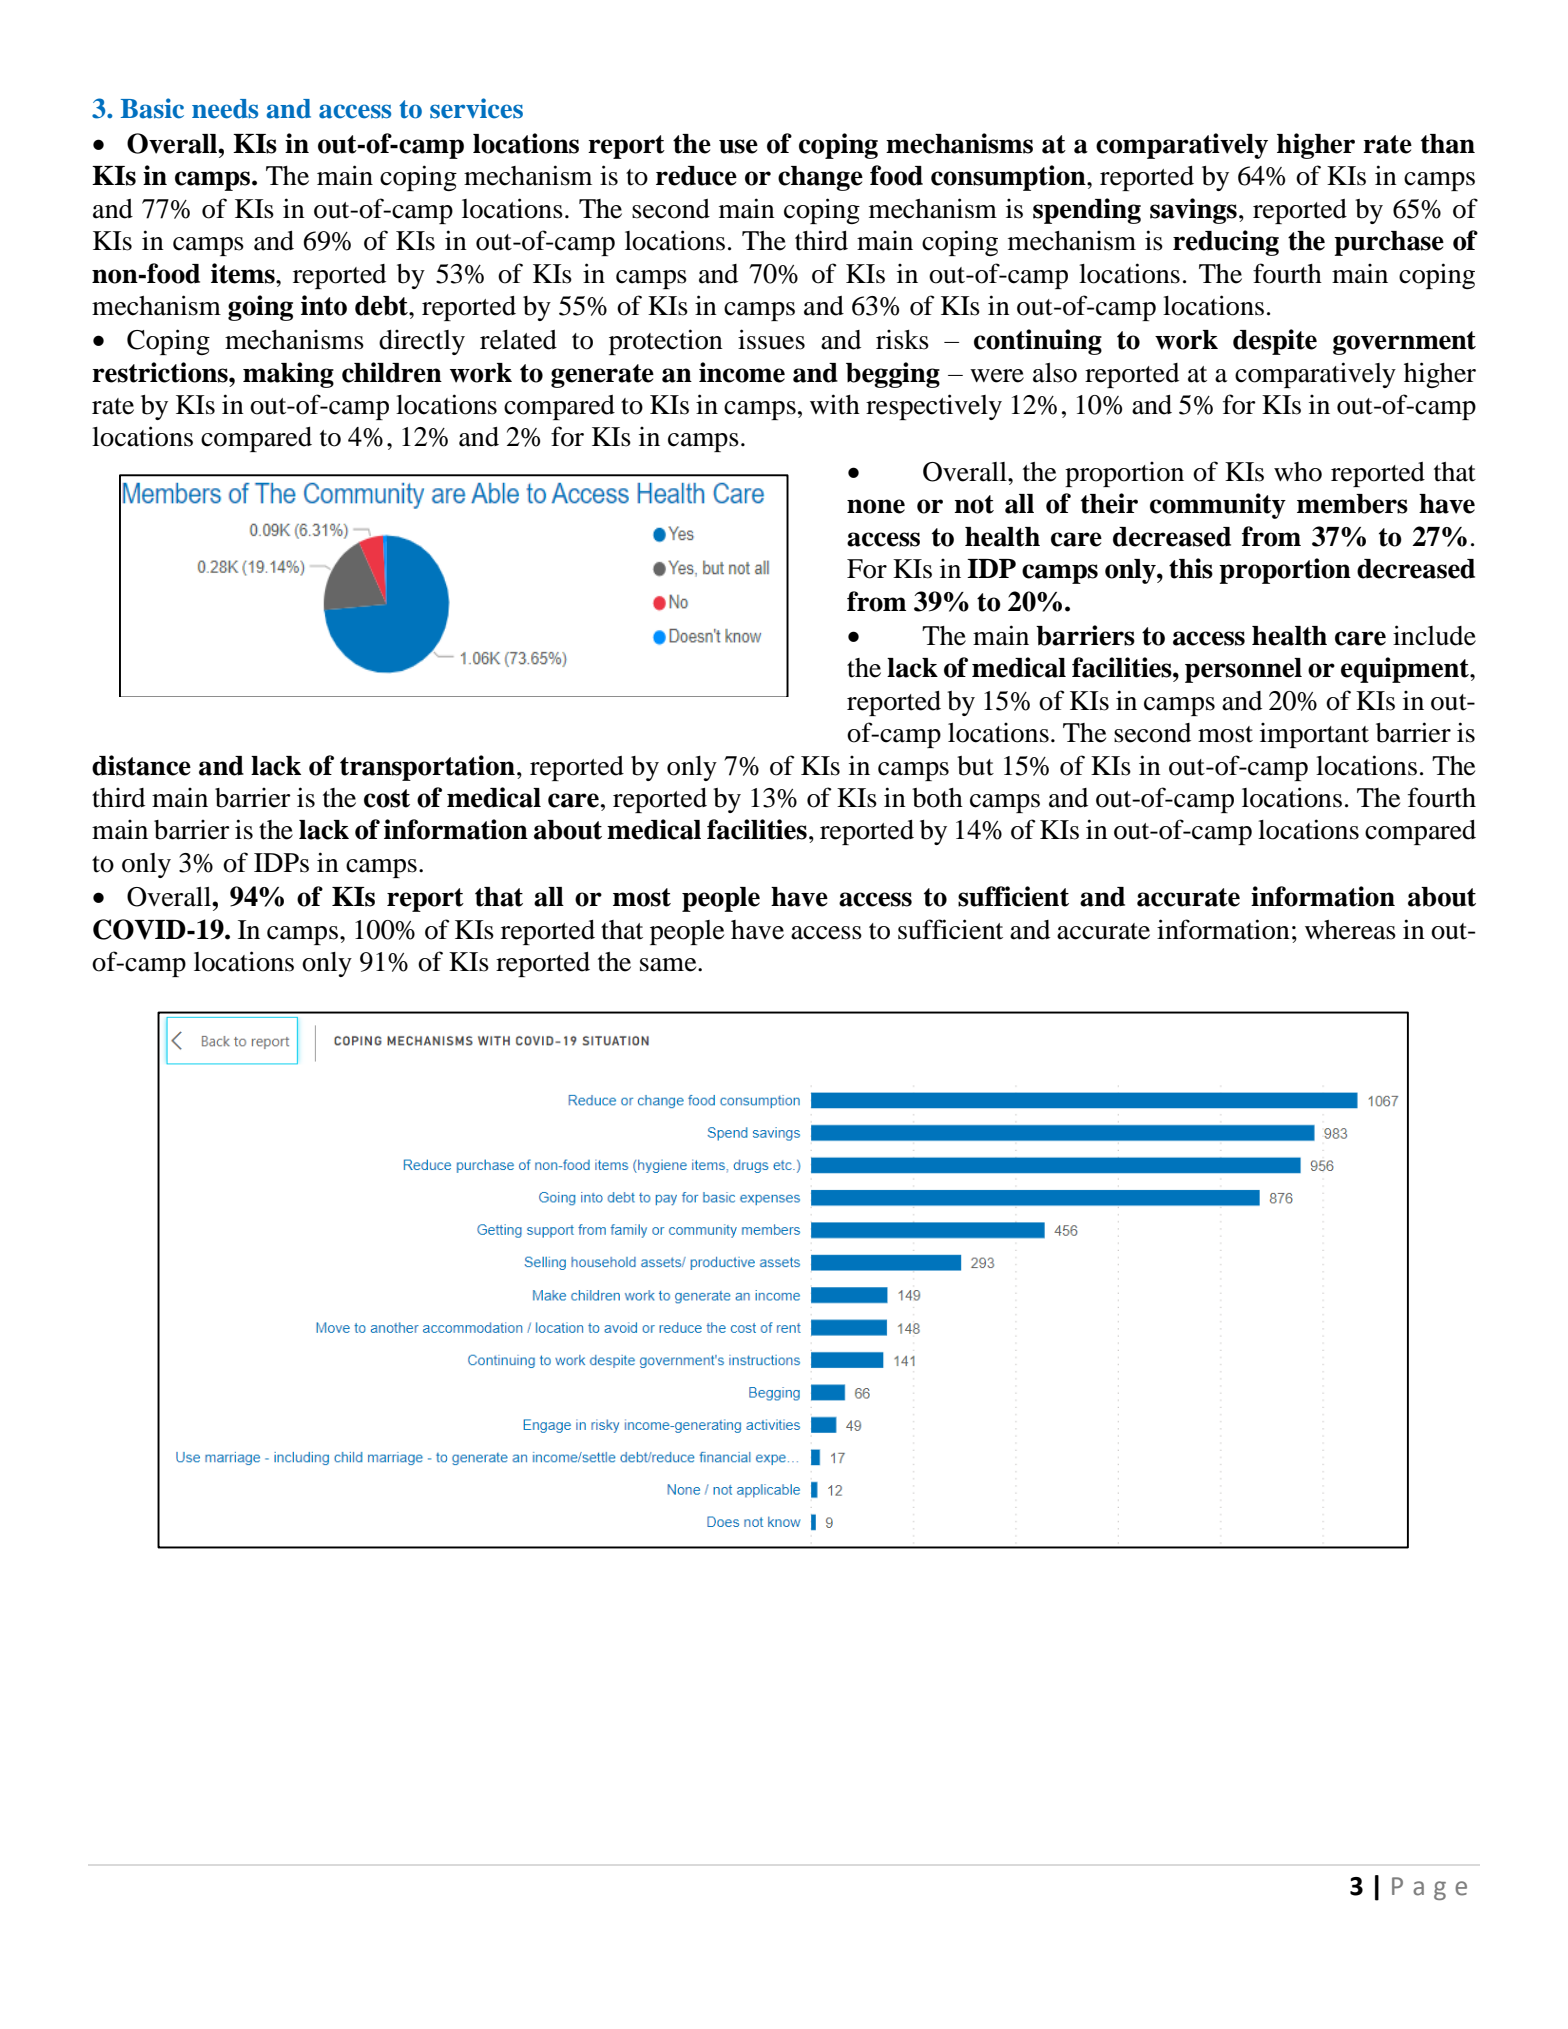 This screenshot has height=2029, width=1568. What do you see at coordinates (1275, 342) in the screenshot?
I see `despite` at bounding box center [1275, 342].
